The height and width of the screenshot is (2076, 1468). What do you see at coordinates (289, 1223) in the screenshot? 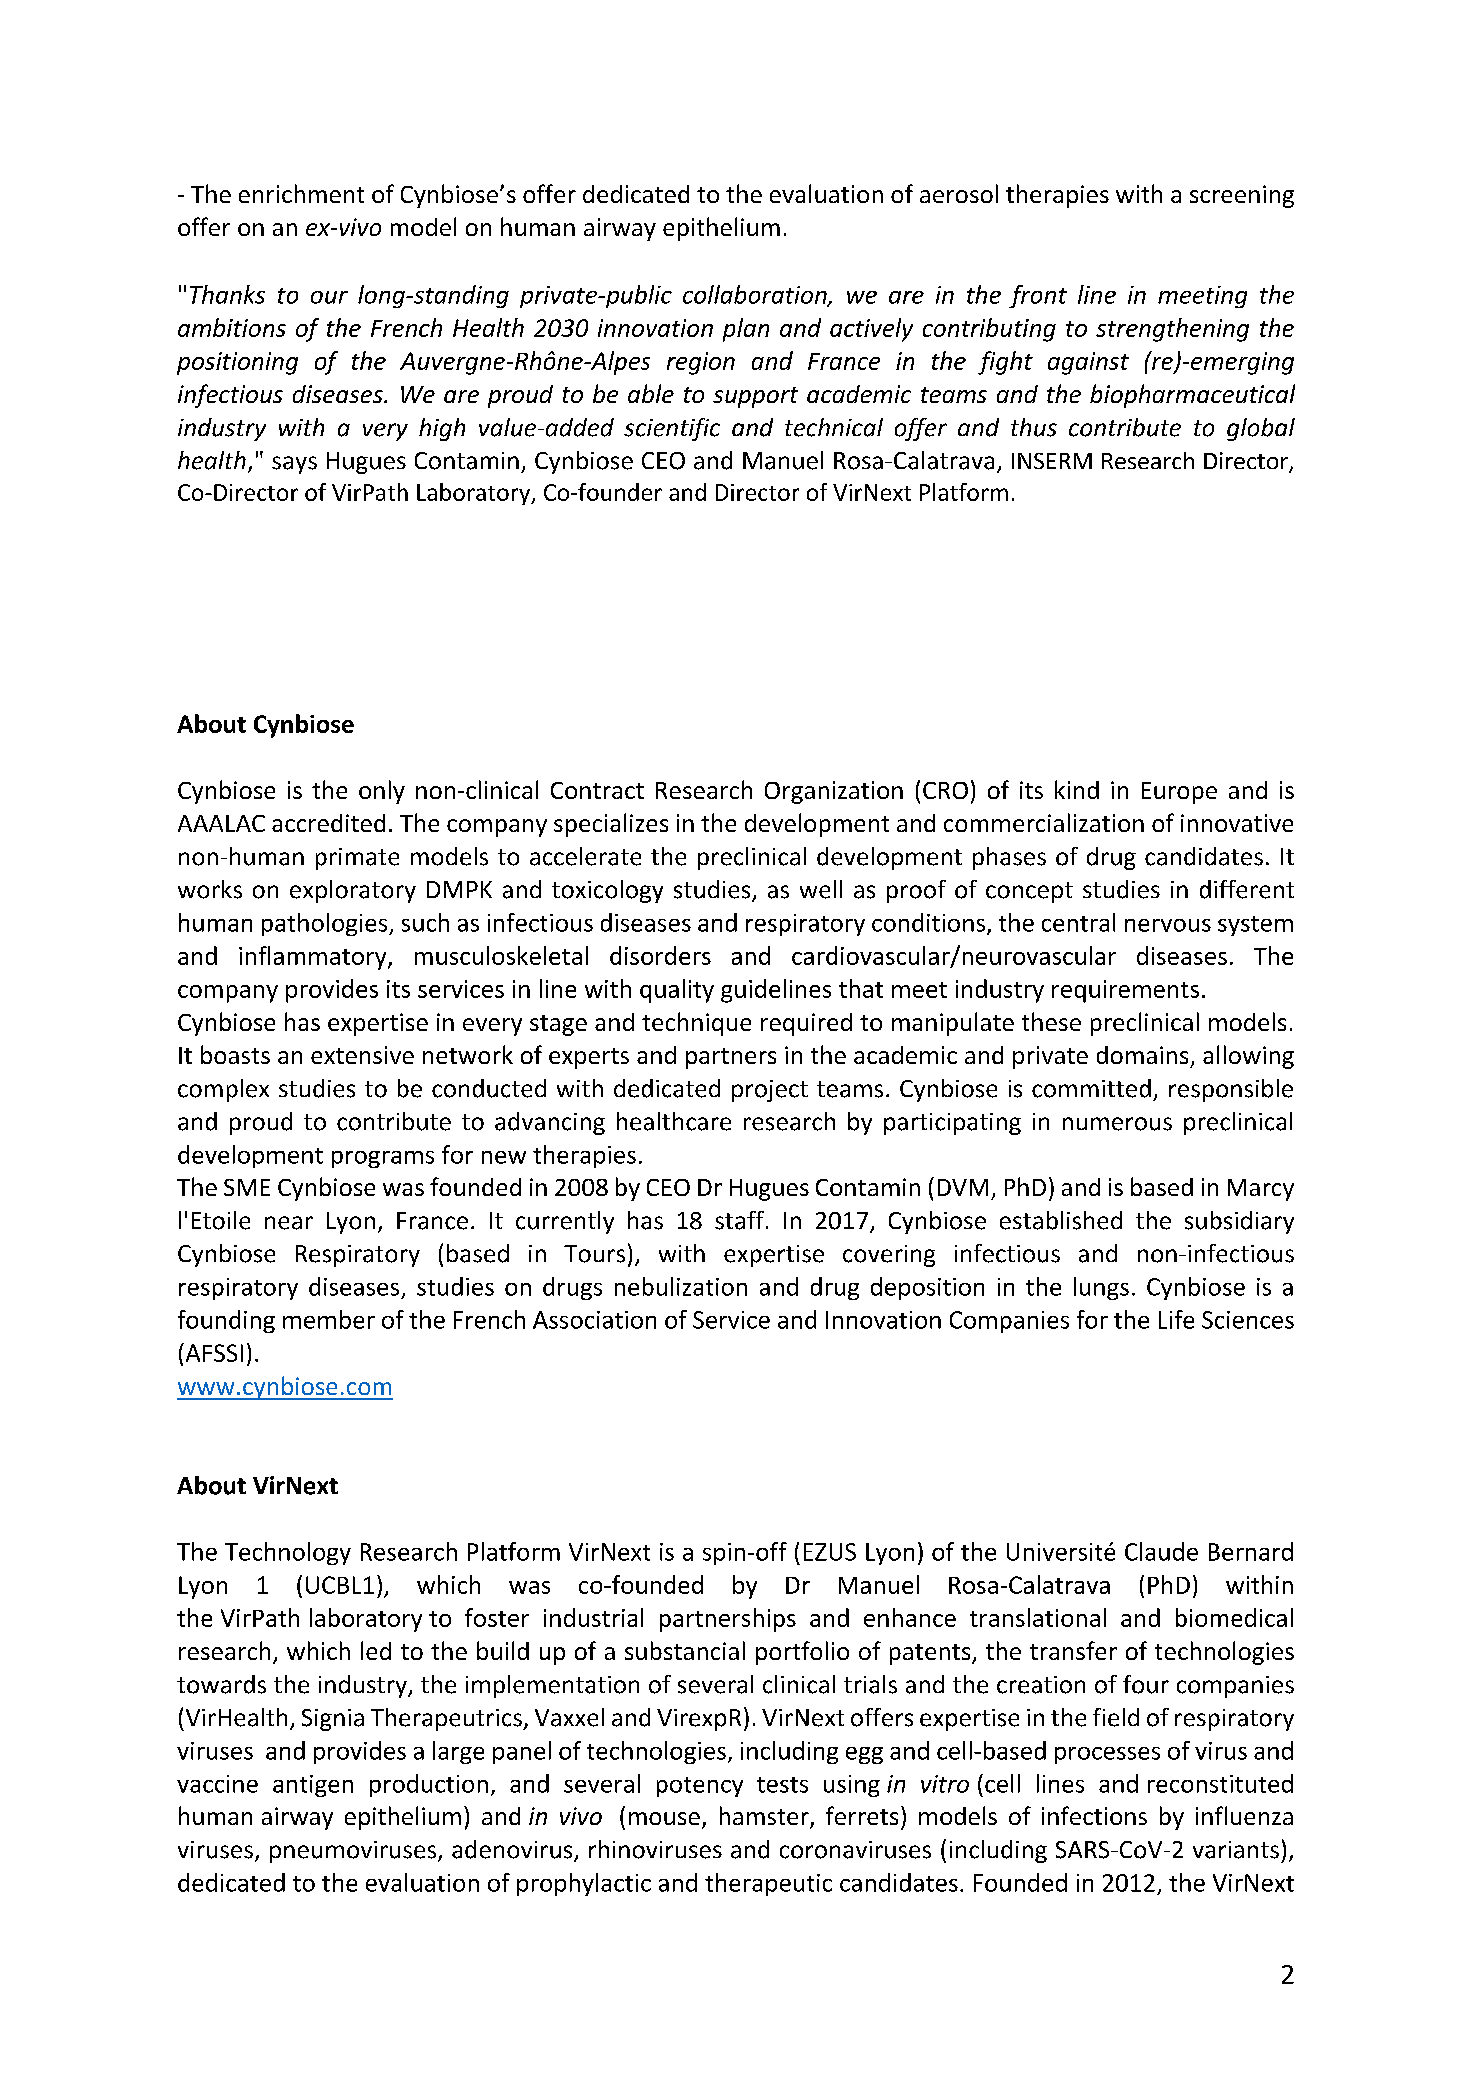
I see `near` at bounding box center [289, 1223].
